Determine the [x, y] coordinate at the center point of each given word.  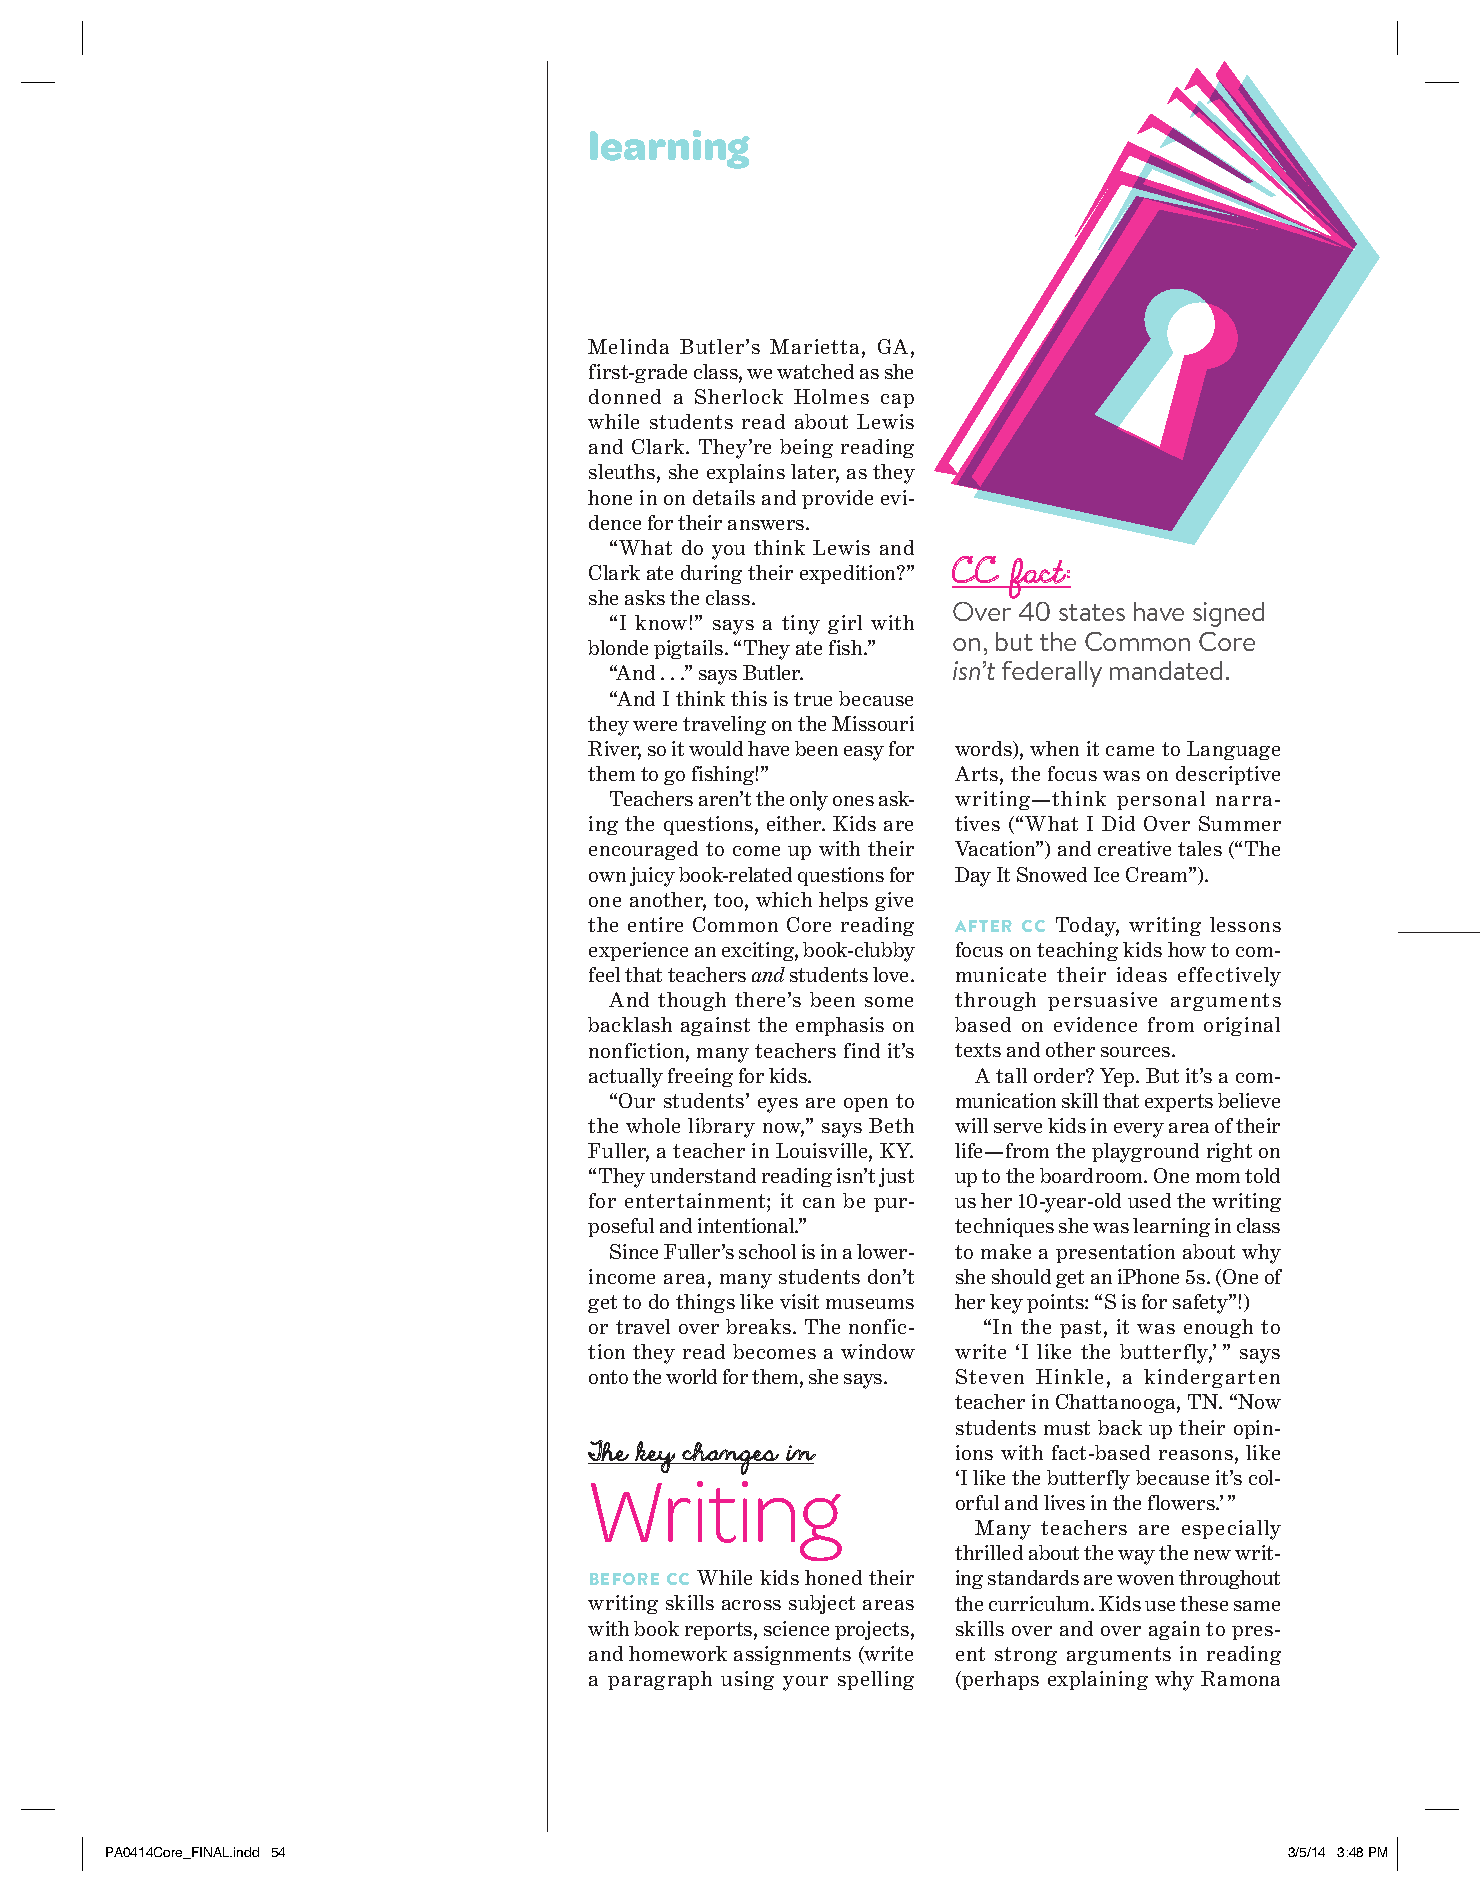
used [1149, 1200]
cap [897, 401]
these [1204, 1603]
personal [1161, 800]
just [896, 1177]
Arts [978, 775]
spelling [876, 1680]
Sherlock [739, 396]
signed [1228, 614]
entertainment [696, 1202]
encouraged [643, 850]
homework [678, 1653]
